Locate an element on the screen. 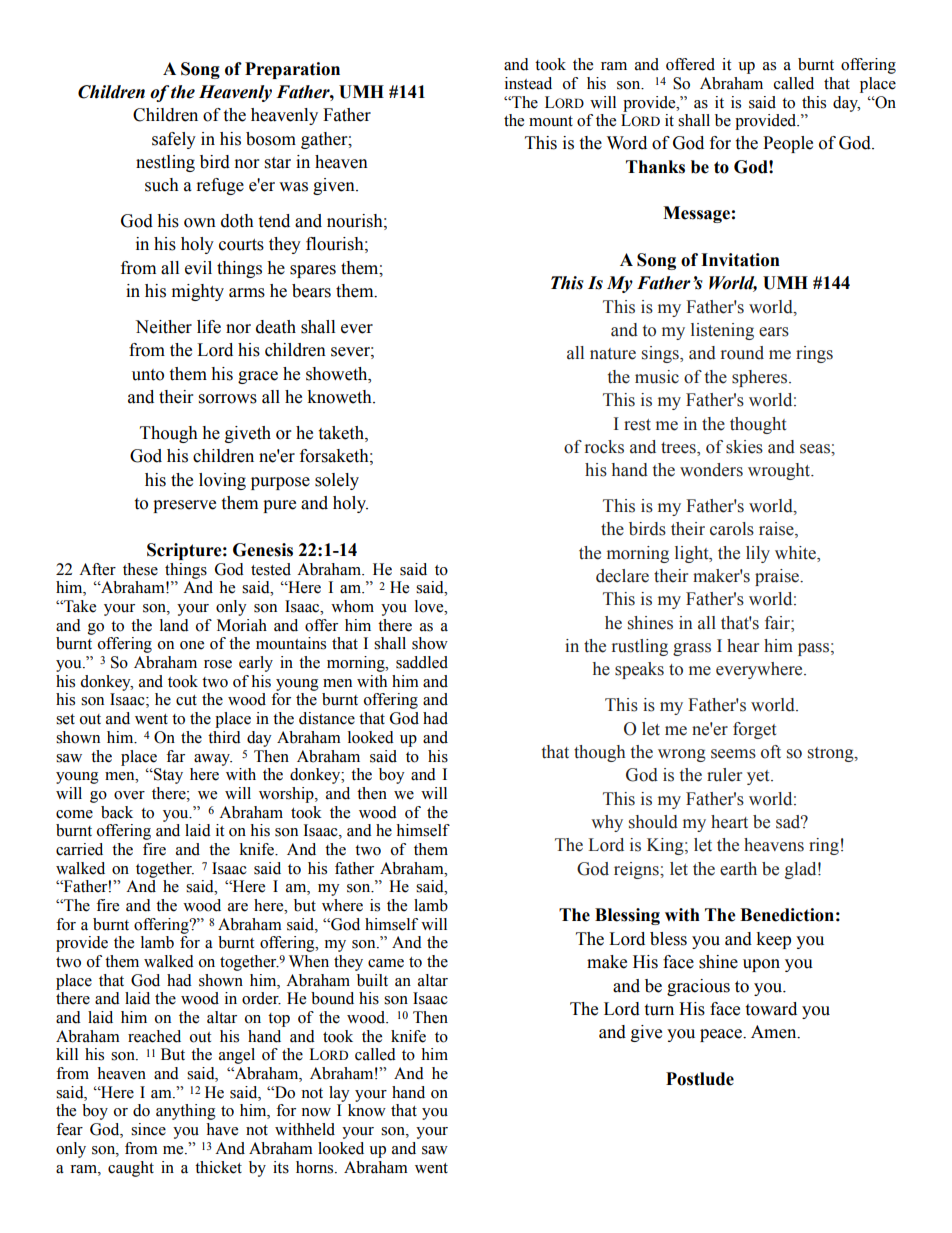 This screenshot has height=1233, width=952. People is located at coordinates (788, 144).
